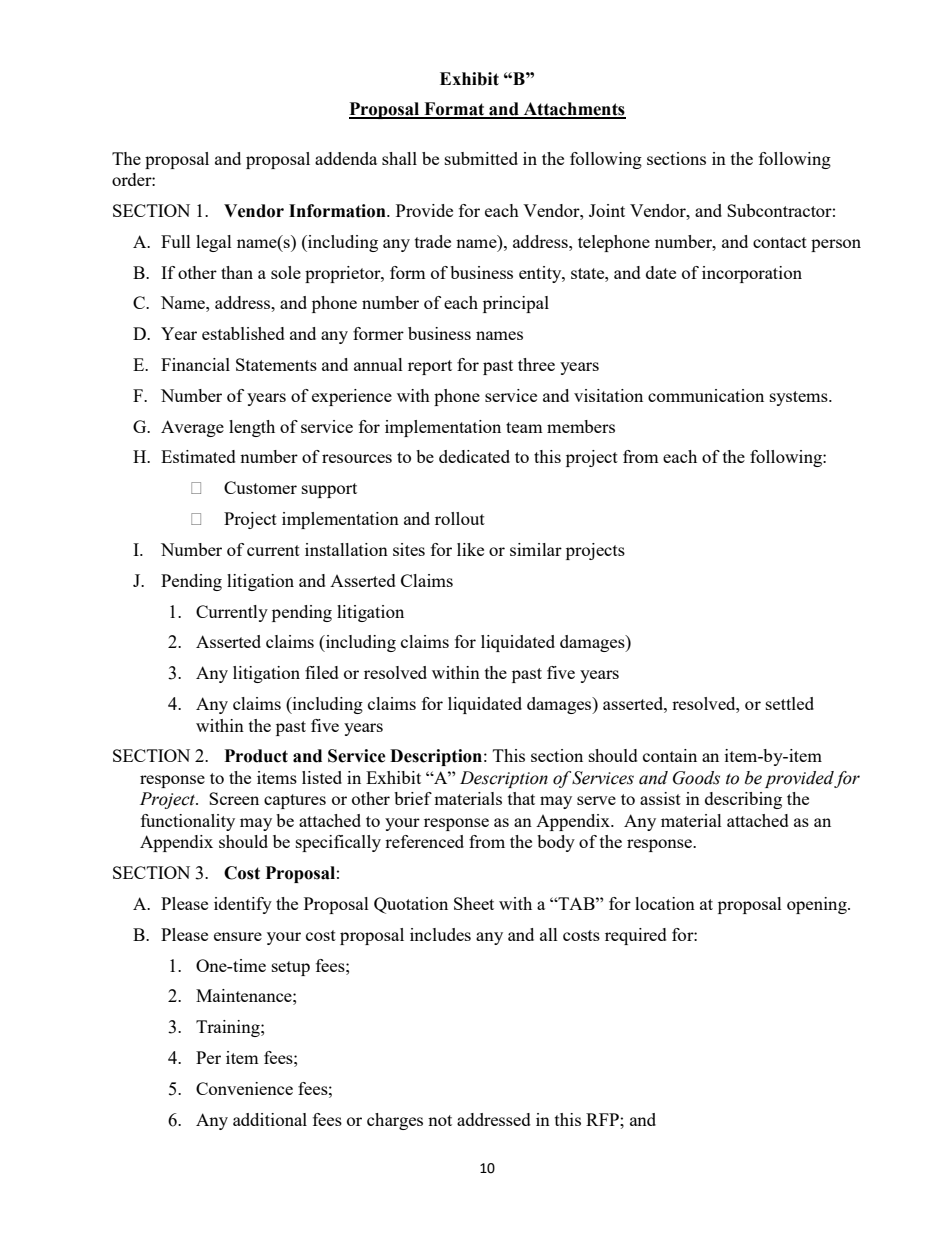 The image size is (952, 1233). I want to click on contact, so click(780, 242).
